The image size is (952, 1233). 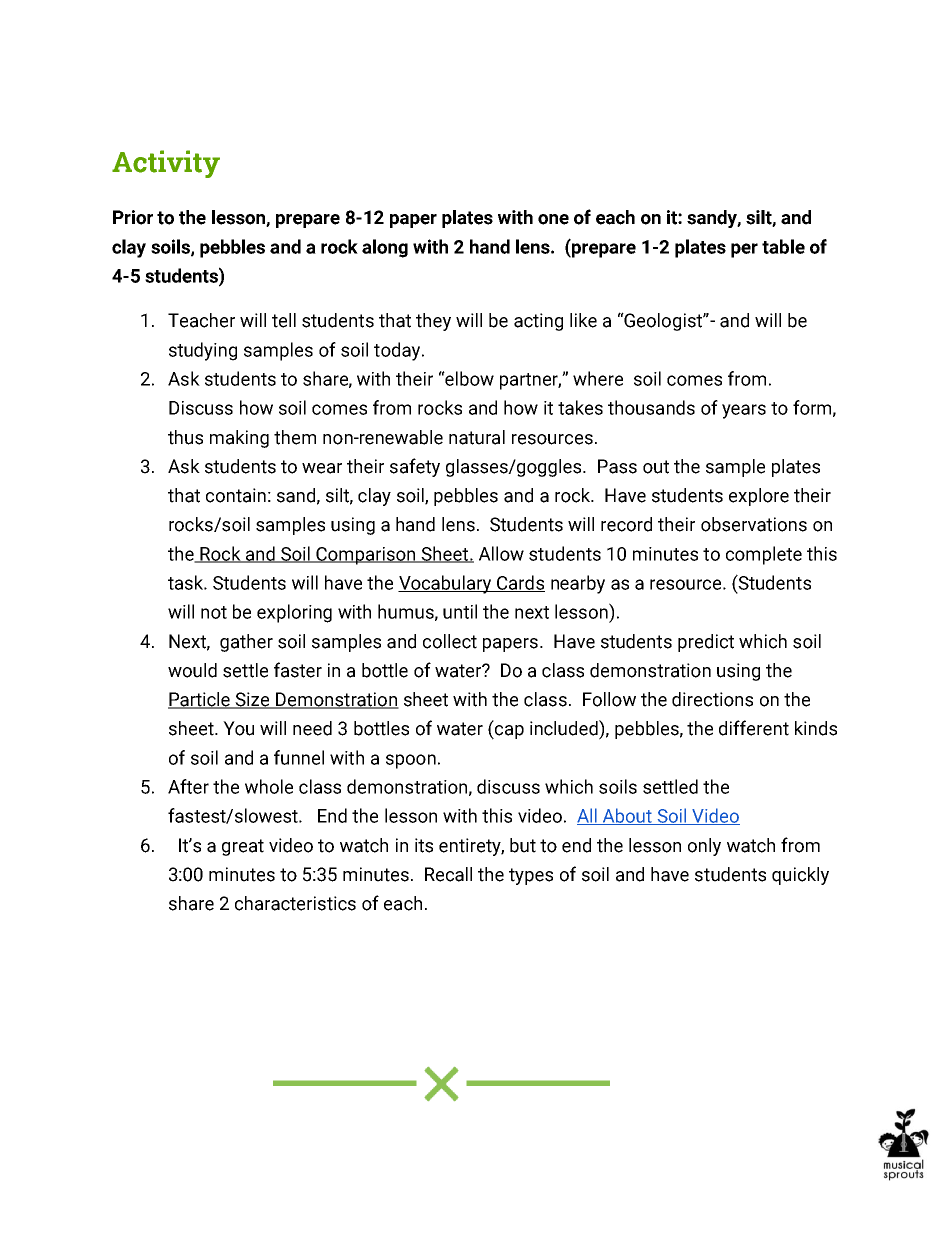 What do you see at coordinates (166, 164) in the page?
I see `Activity` at bounding box center [166, 164].
